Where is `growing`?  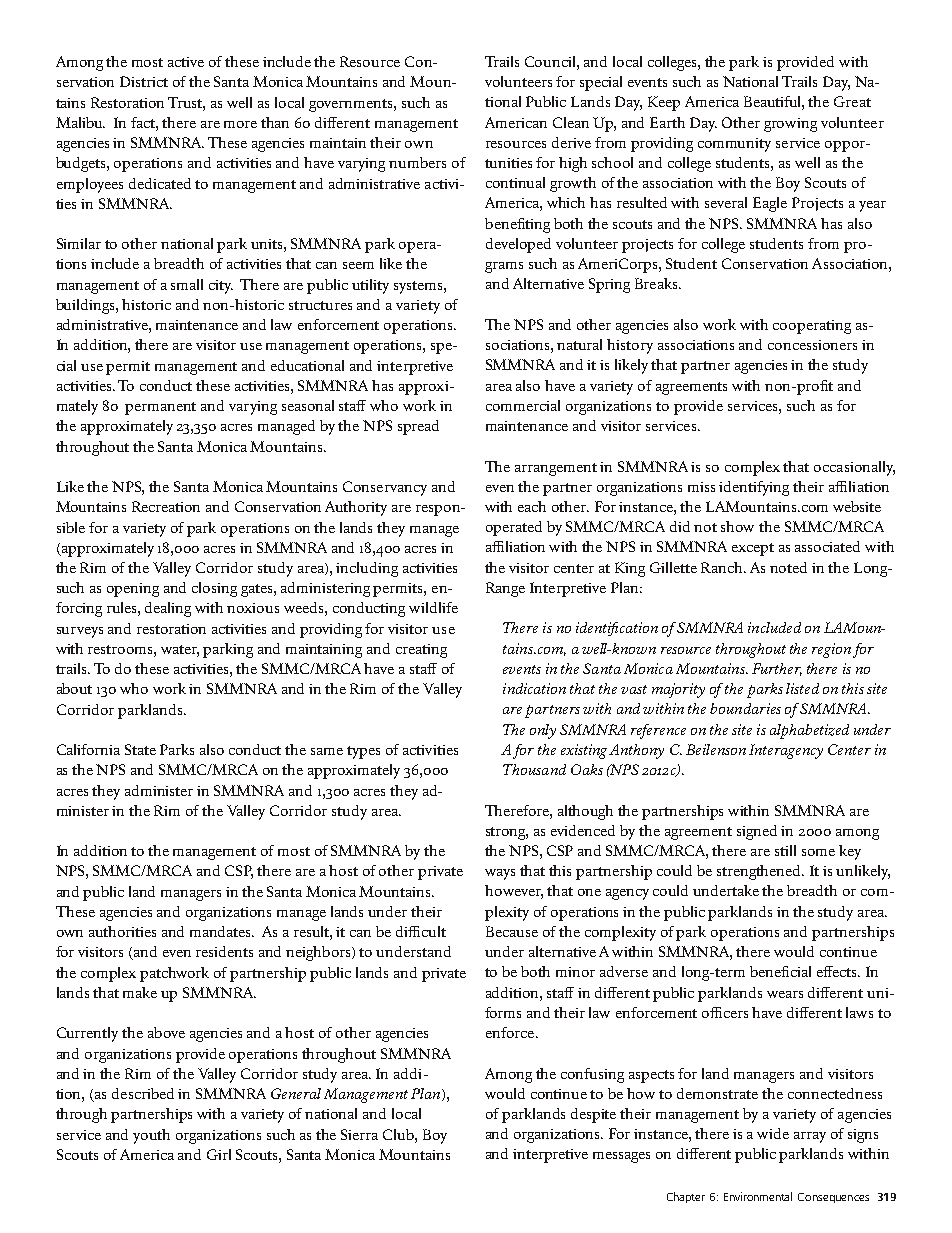
growing is located at coordinates (790, 125).
